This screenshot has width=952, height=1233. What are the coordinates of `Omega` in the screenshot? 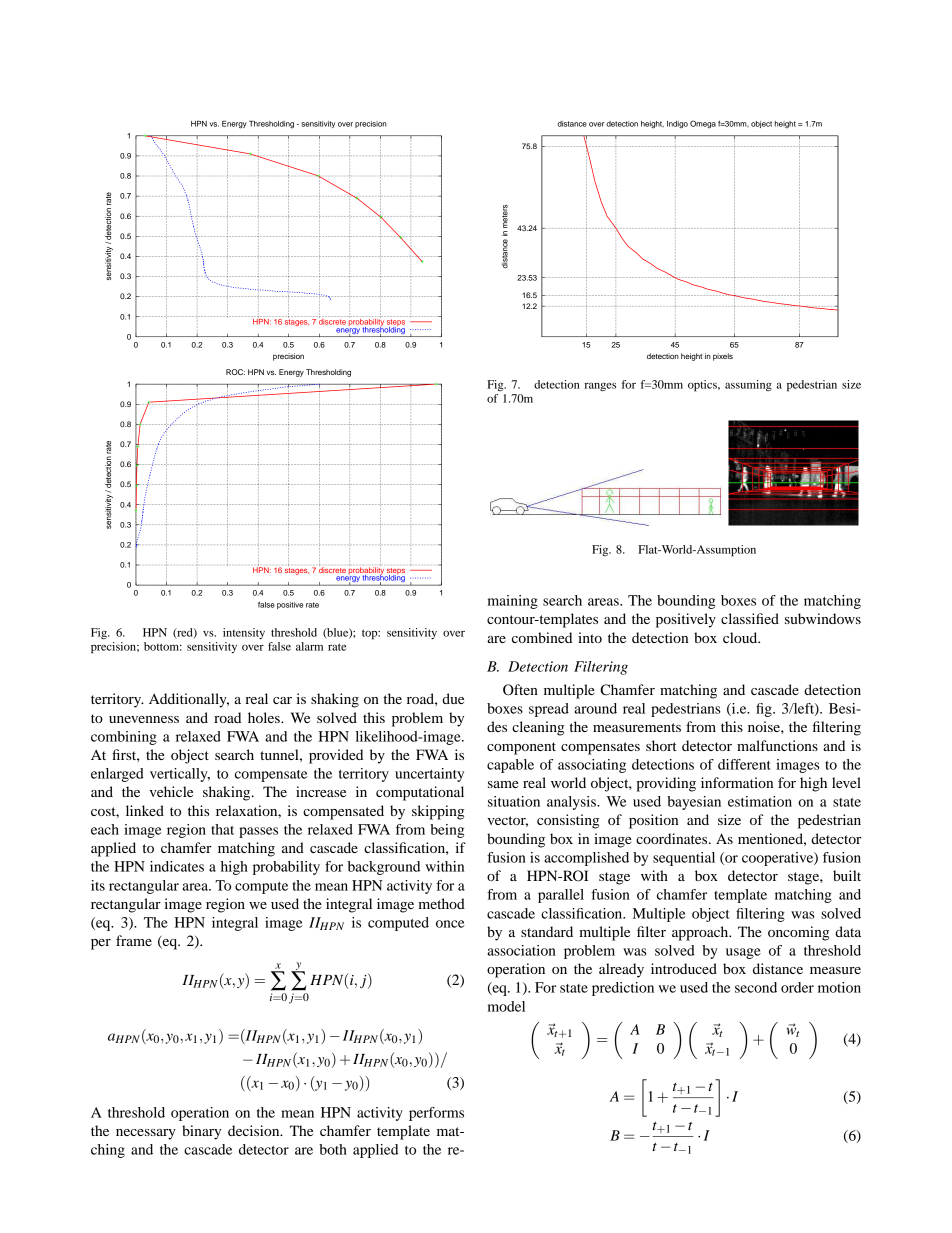 It's located at (703, 124).
